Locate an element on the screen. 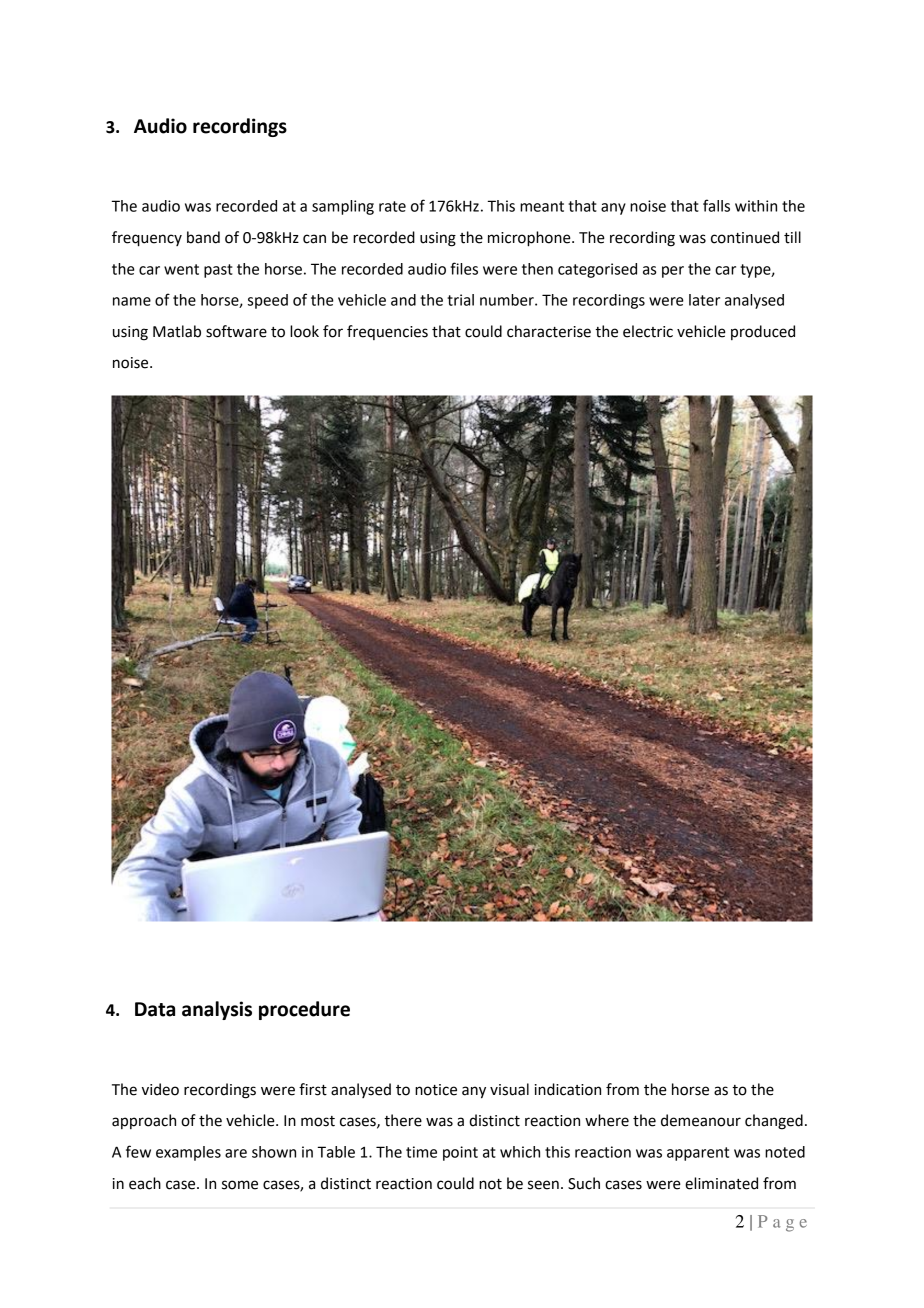  procedure is located at coordinates (304, 1010).
